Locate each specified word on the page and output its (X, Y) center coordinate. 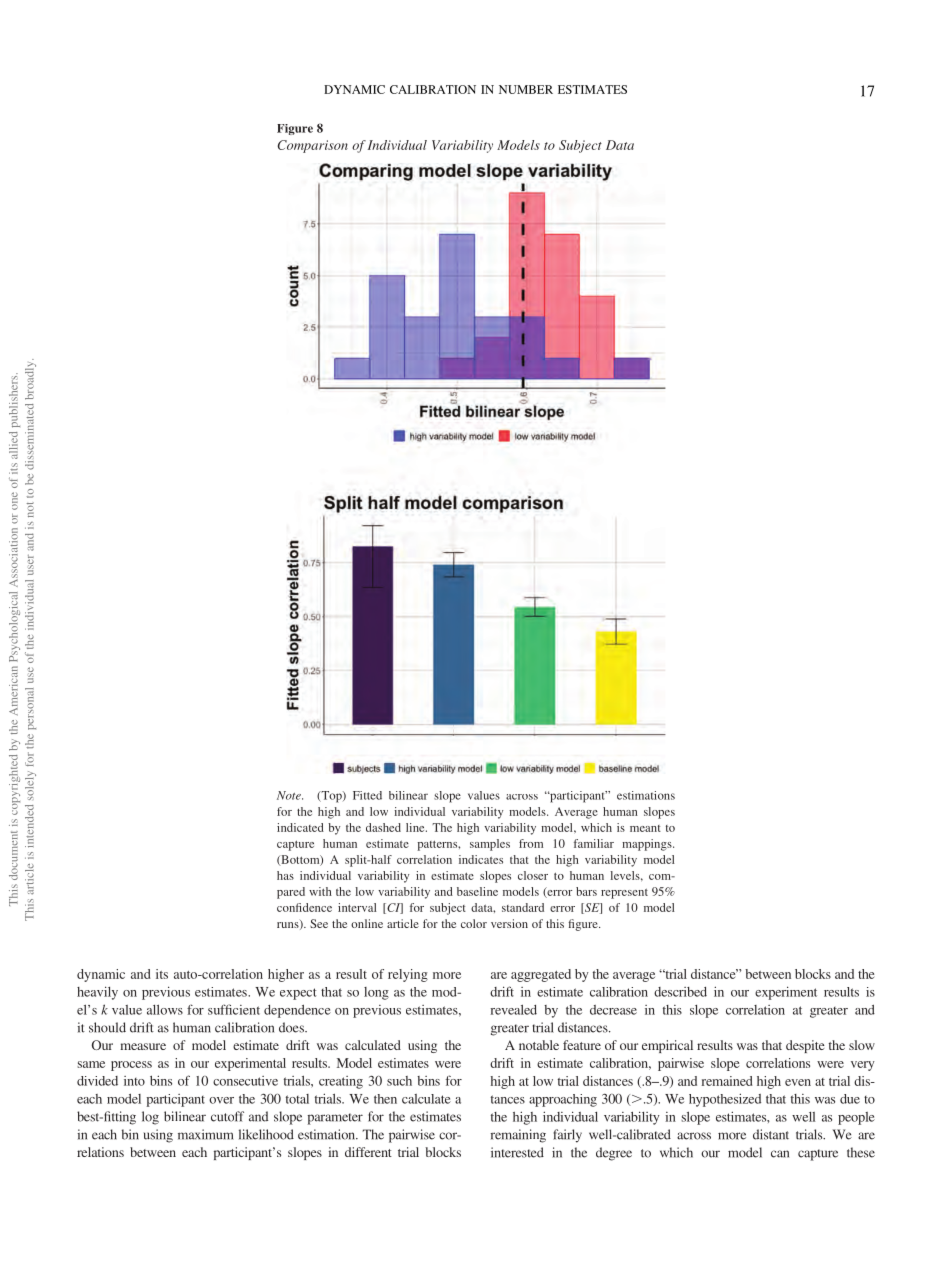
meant (645, 828)
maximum (206, 1134)
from (531, 843)
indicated (300, 827)
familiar (594, 843)
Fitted (367, 795)
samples (490, 845)
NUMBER (526, 89)
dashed (383, 827)
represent (624, 894)
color (474, 923)
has (285, 875)
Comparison (312, 146)
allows (165, 1009)
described (680, 992)
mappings (648, 845)
